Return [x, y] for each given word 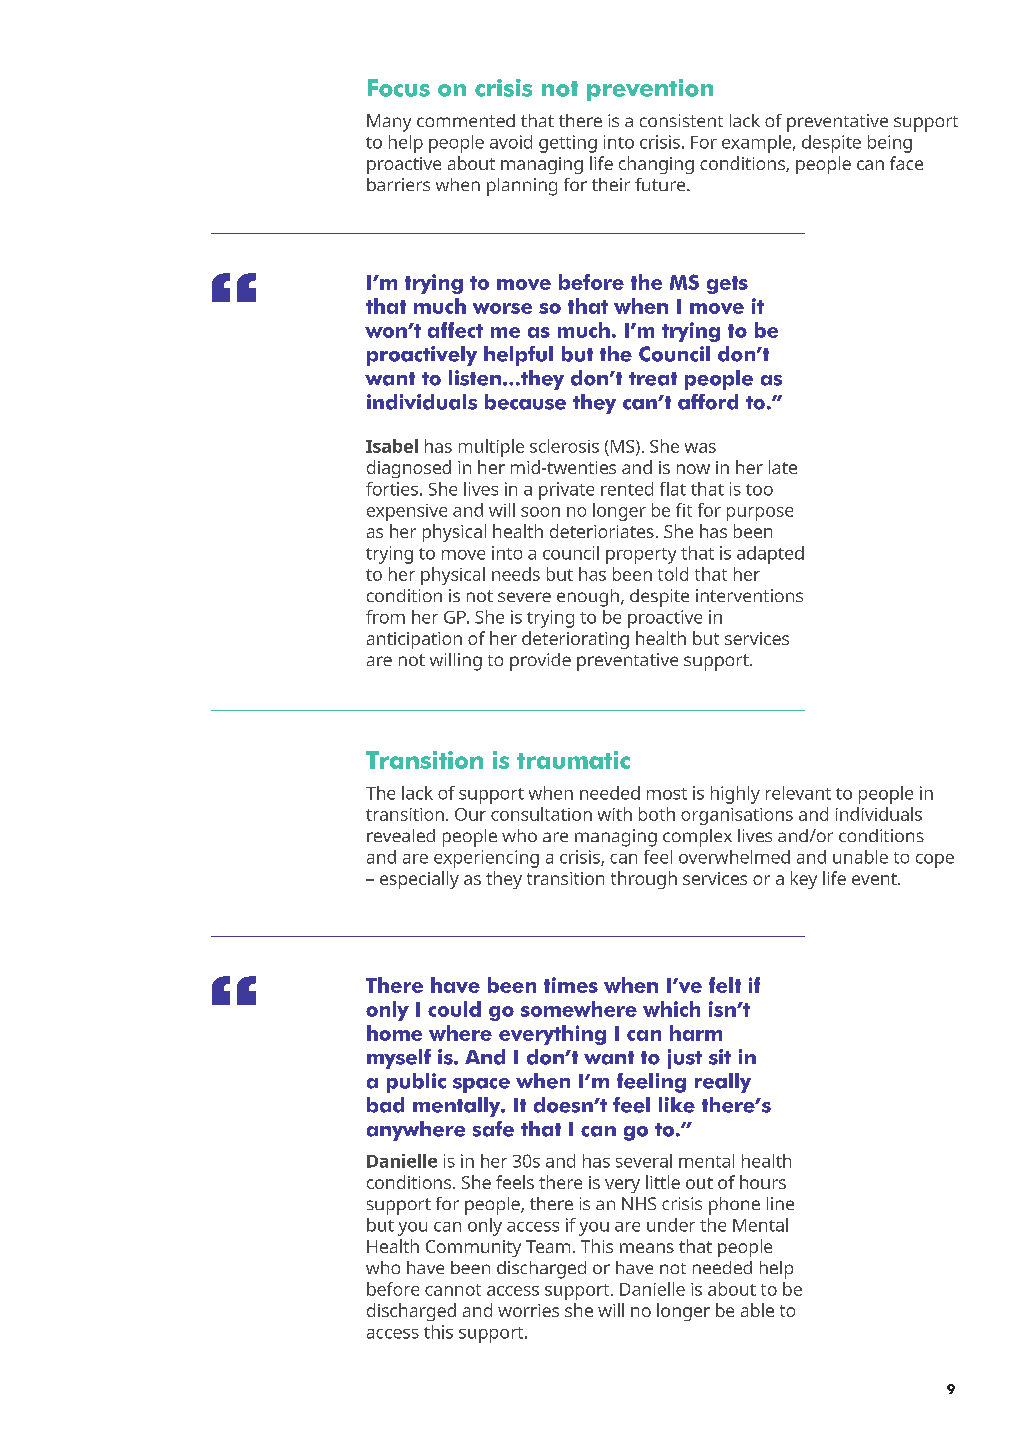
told [673, 574]
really [723, 1083]
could [454, 1009]
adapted [770, 555]
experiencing [486, 859]
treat [653, 379]
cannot [453, 1290]
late [783, 467]
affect [455, 330]
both [657, 814]
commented [466, 120]
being [890, 144]
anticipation [414, 640]
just [685, 1059]
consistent [681, 120]
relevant [798, 793]
